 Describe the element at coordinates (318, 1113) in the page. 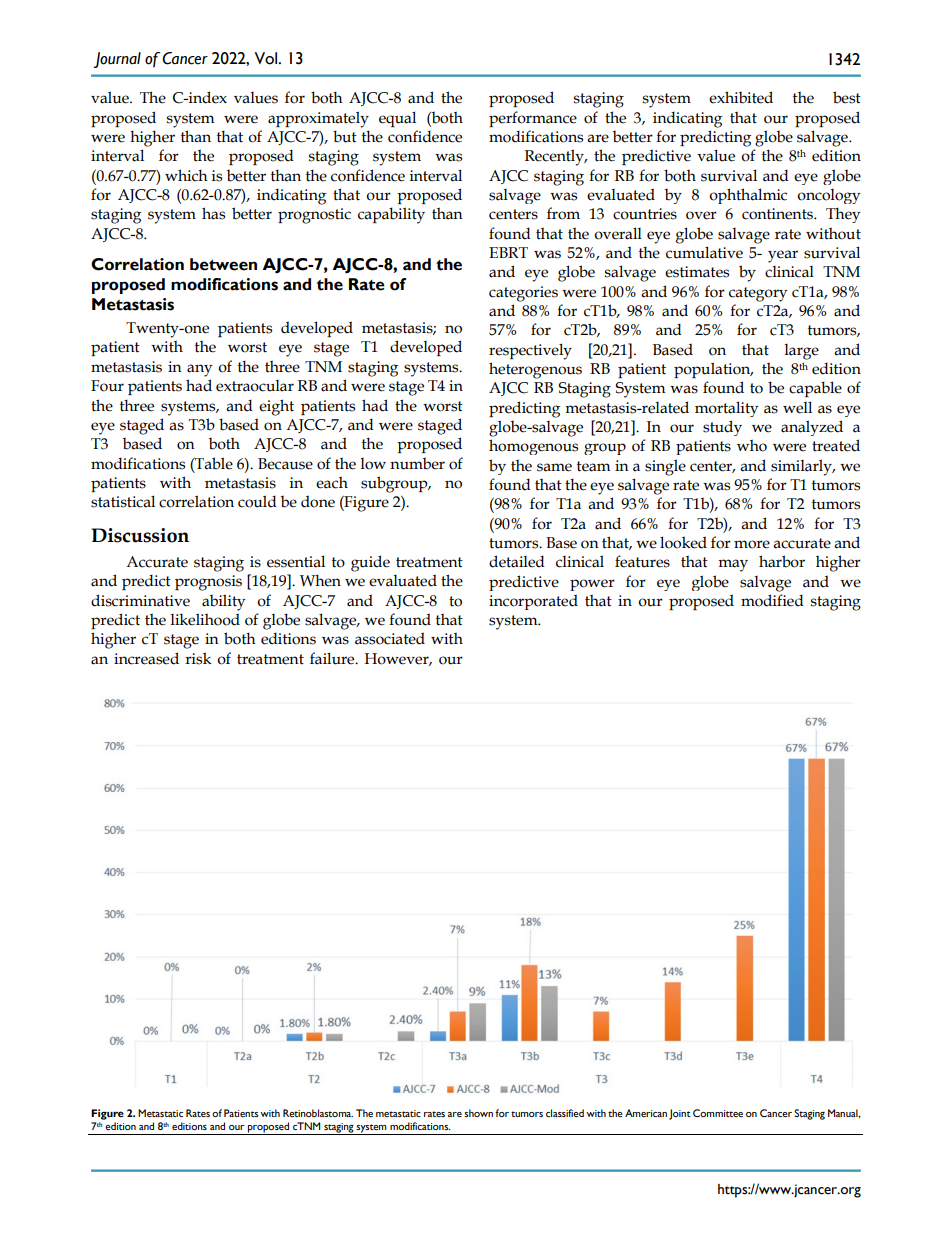

I see `Retinoblastoma` at that location.
